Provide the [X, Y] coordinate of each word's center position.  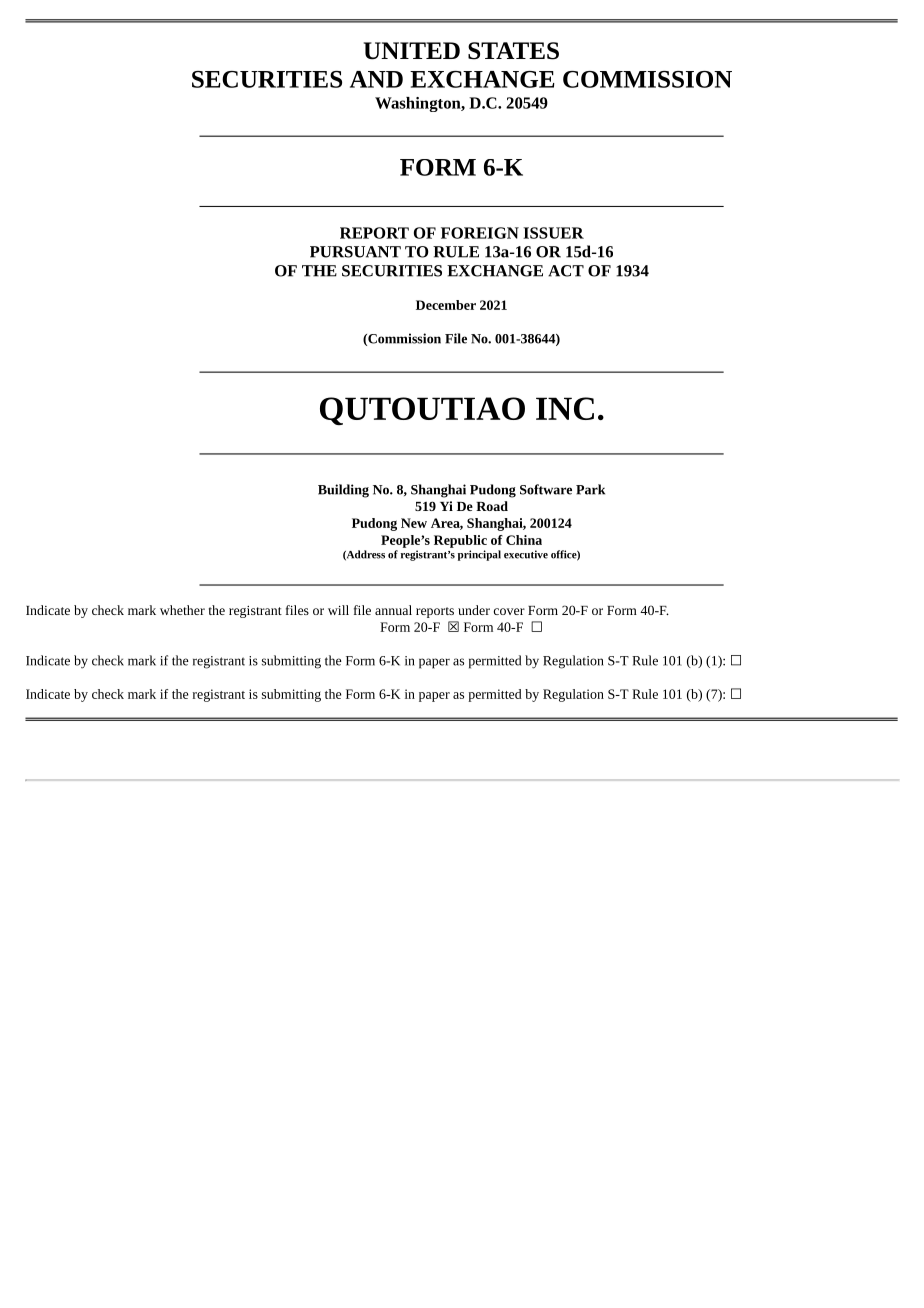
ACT [566, 271]
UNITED [412, 51]
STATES [513, 51]
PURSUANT [355, 252]
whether [182, 610]
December [446, 305]
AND [376, 79]
